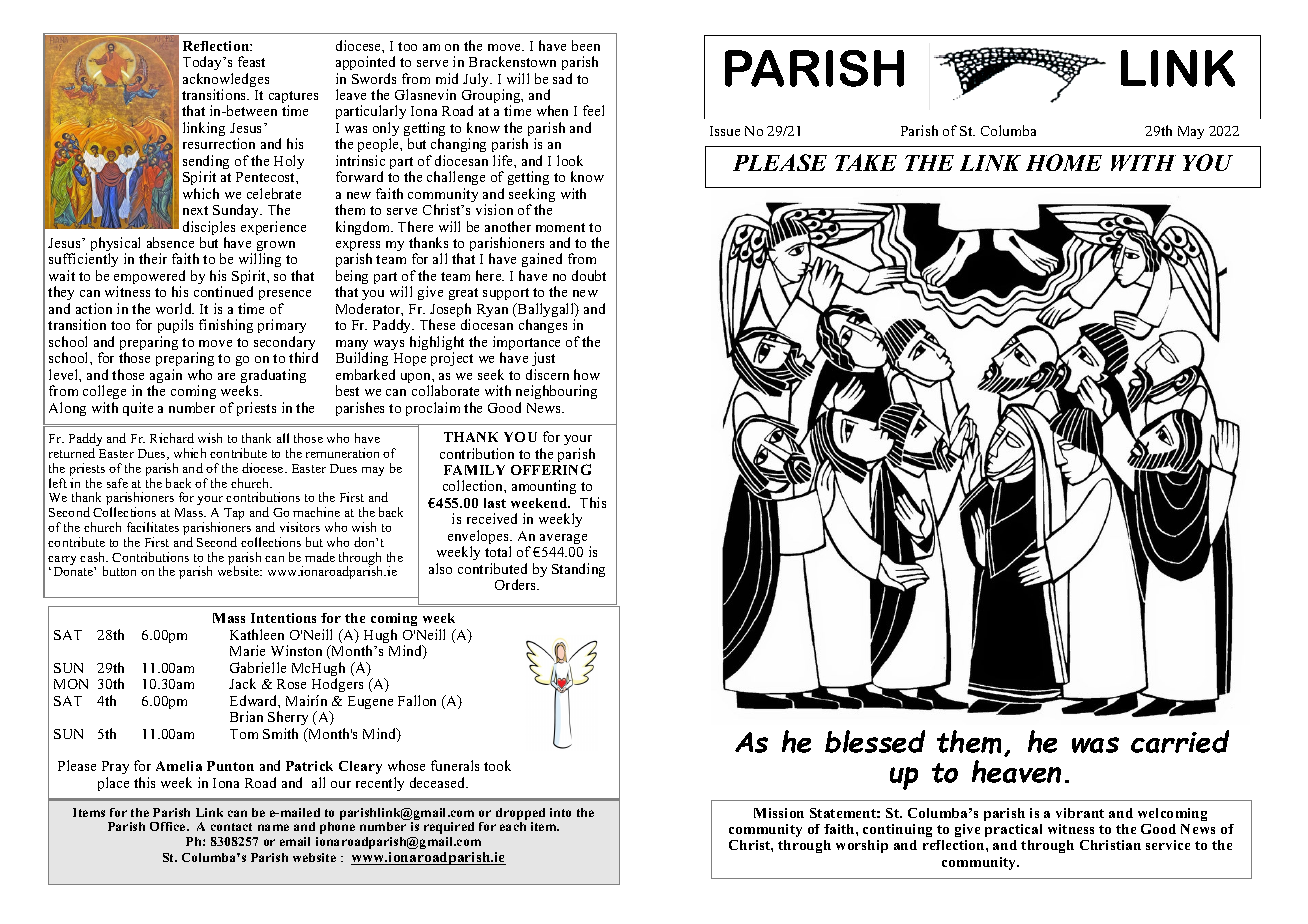 This screenshot has width=1308, height=924. Describe the element at coordinates (551, 469) in the screenshot. I see `OFFERING` at that location.
